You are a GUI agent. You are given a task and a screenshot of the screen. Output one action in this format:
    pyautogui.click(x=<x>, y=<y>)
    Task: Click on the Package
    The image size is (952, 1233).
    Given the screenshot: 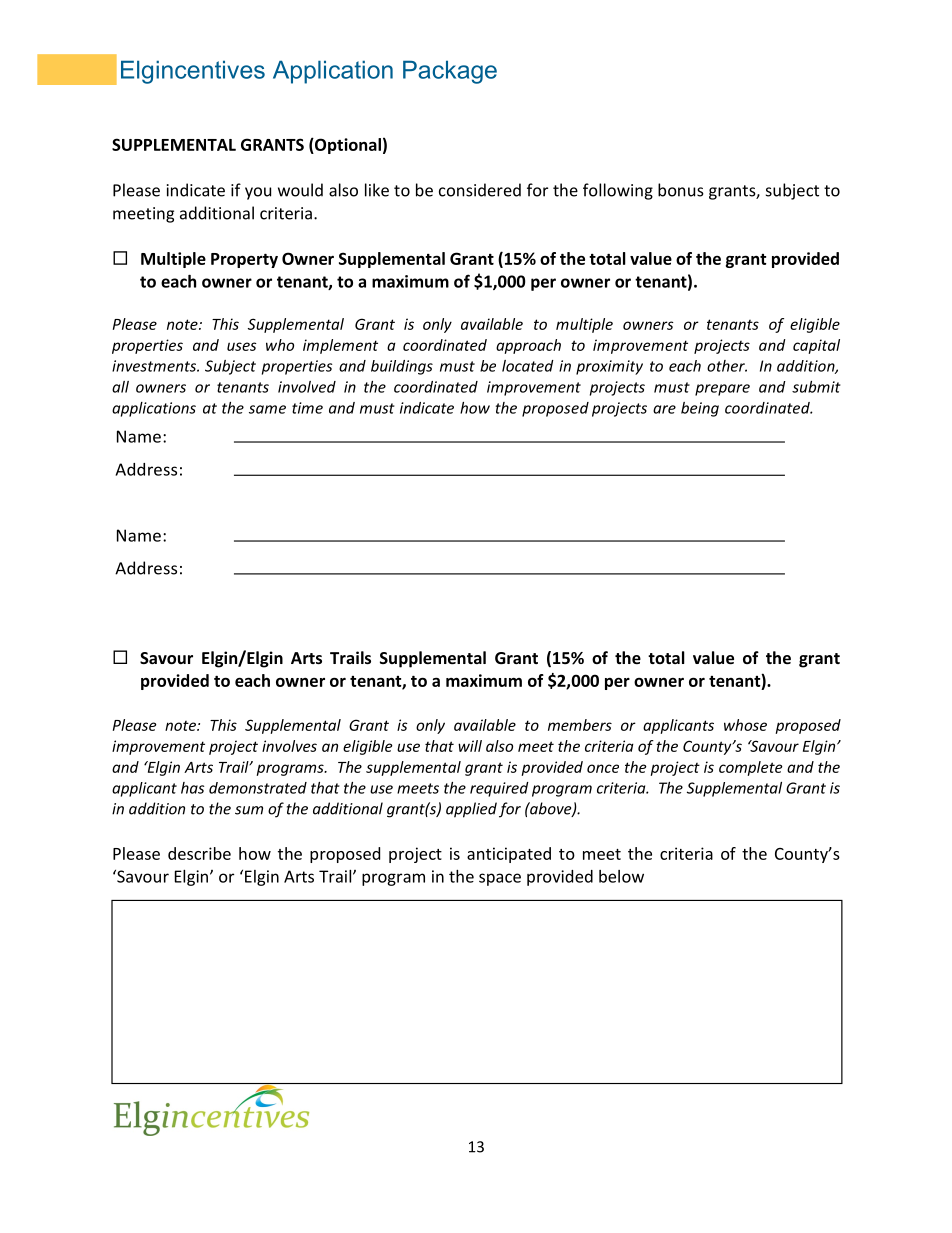 What is the action you would take?
    pyautogui.click(x=450, y=72)
